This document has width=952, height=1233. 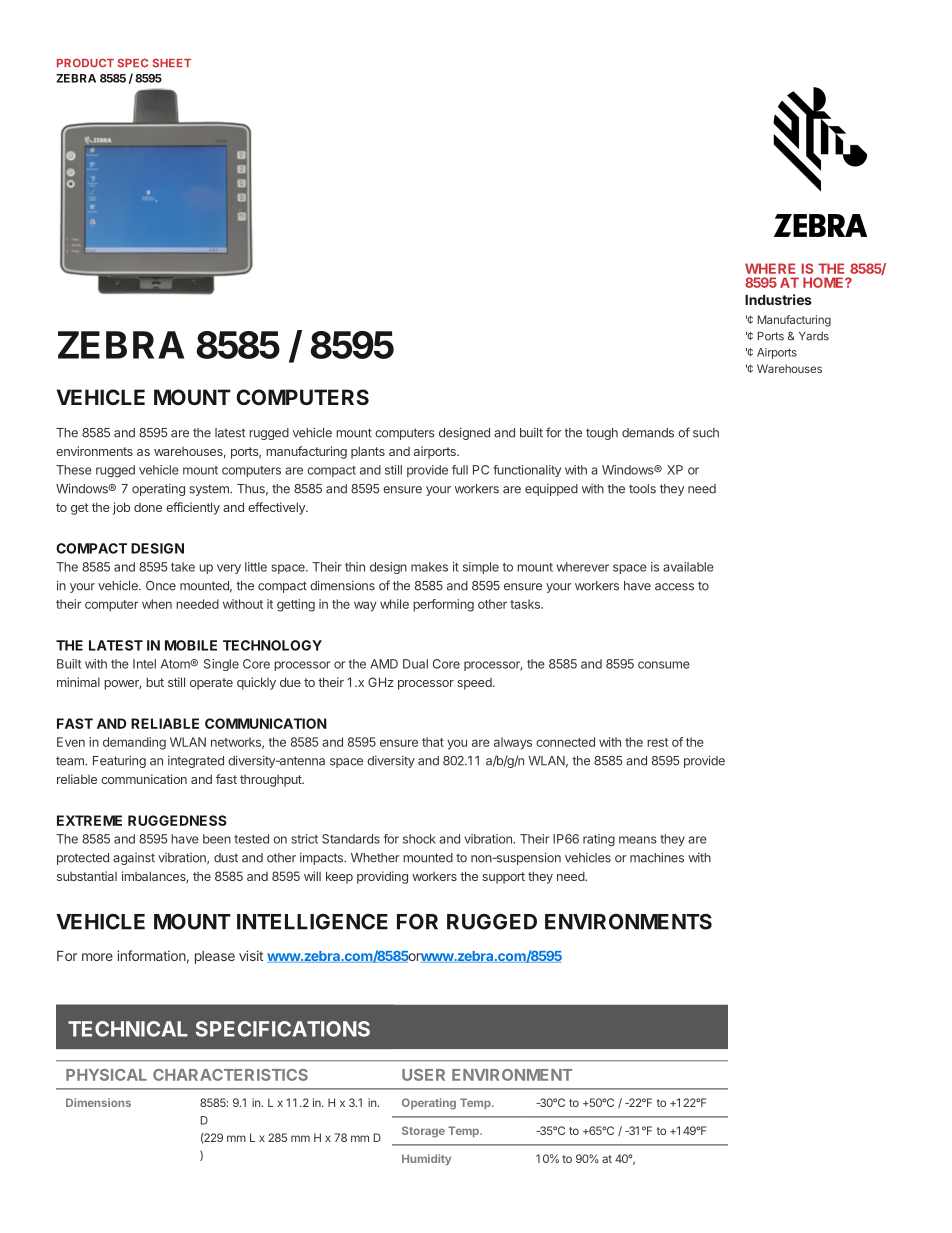 I want to click on HOME, so click(x=824, y=282).
